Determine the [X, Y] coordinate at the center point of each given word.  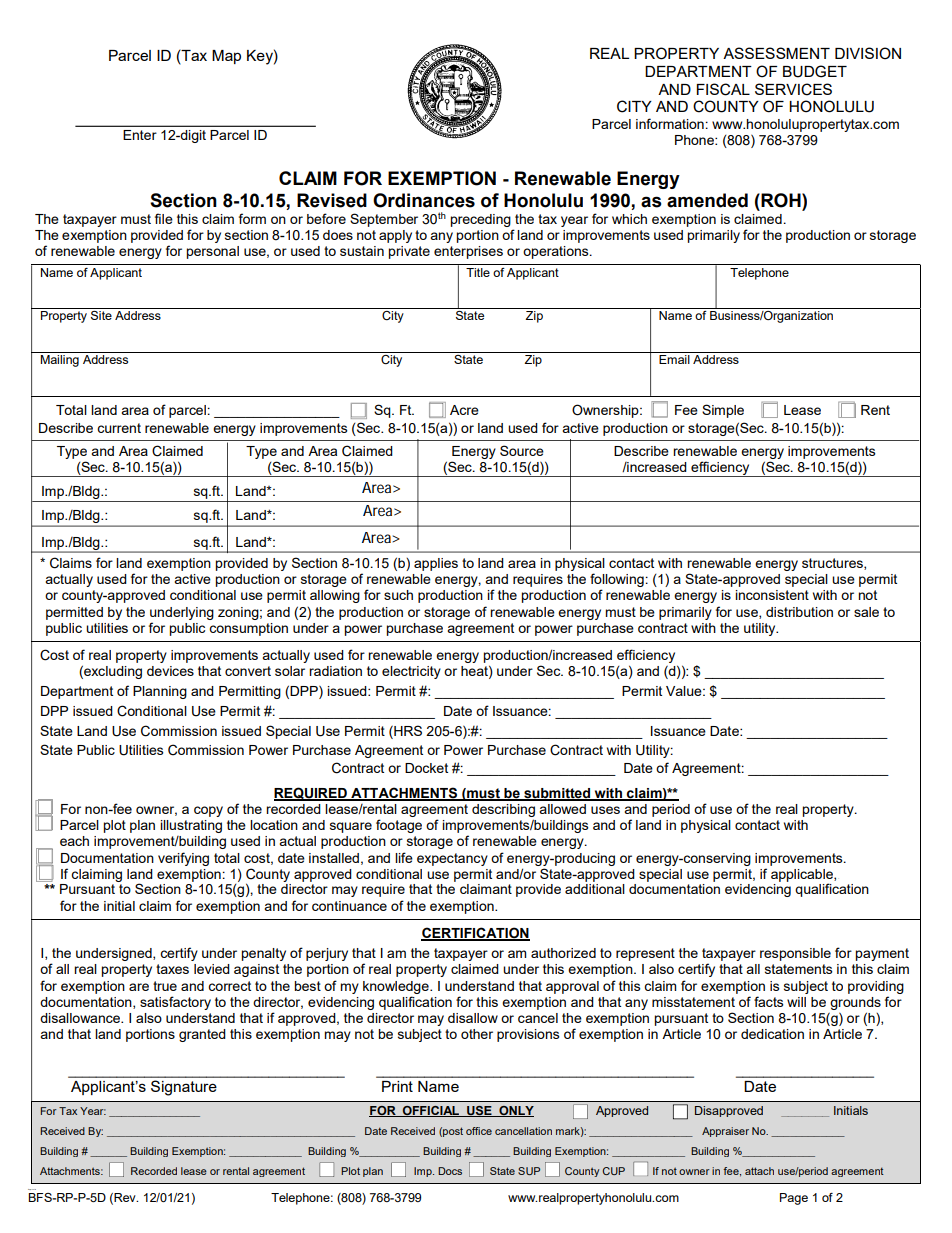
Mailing [59, 361]
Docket [426, 768]
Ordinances [424, 200]
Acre [464, 410]
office [479, 1131]
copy [208, 811]
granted [202, 1035]
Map [226, 57]
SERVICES [793, 89]
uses [605, 810]
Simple [723, 411]
